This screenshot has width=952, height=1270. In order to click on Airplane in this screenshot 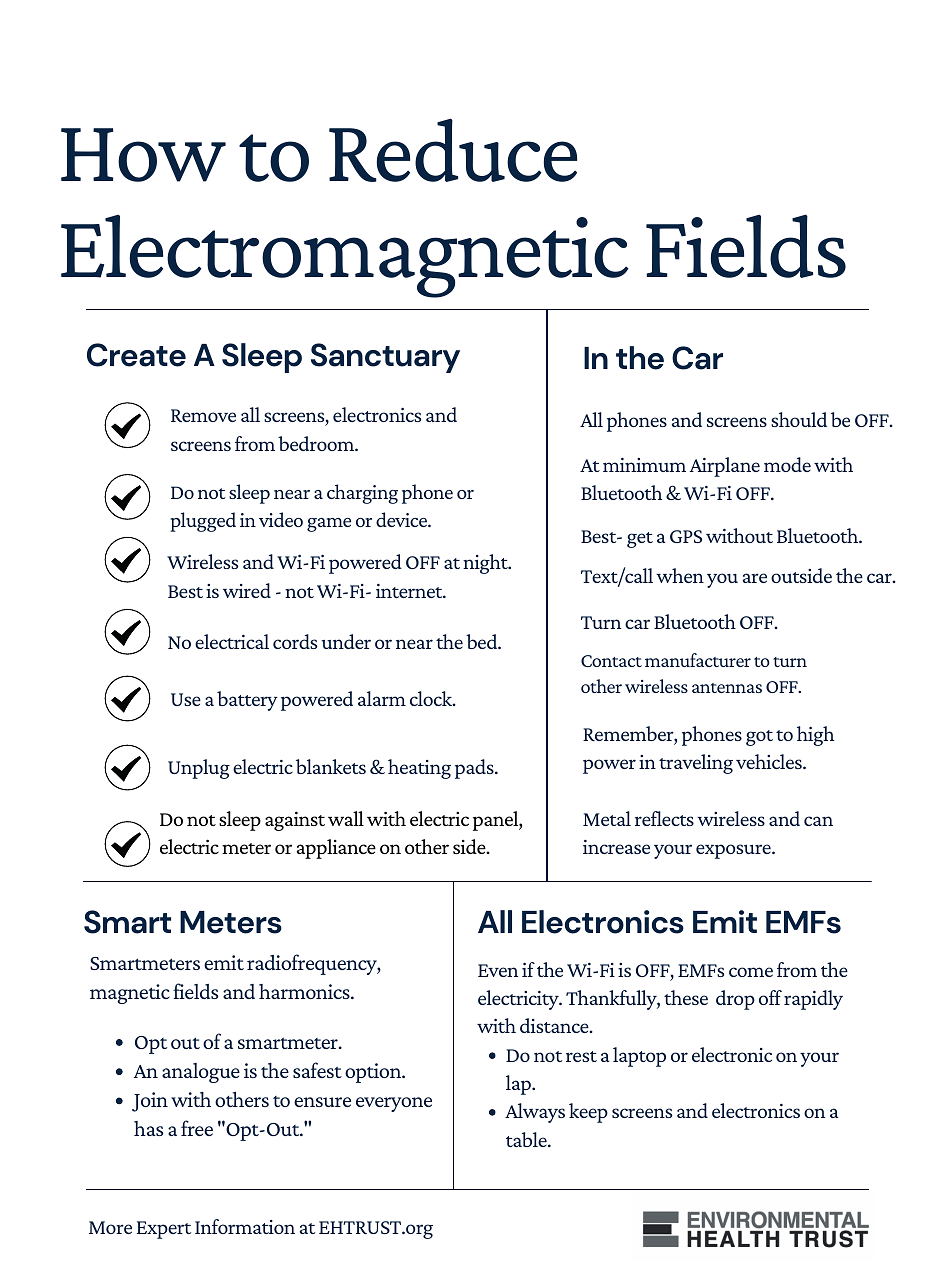, I will do `click(725, 467)`.
